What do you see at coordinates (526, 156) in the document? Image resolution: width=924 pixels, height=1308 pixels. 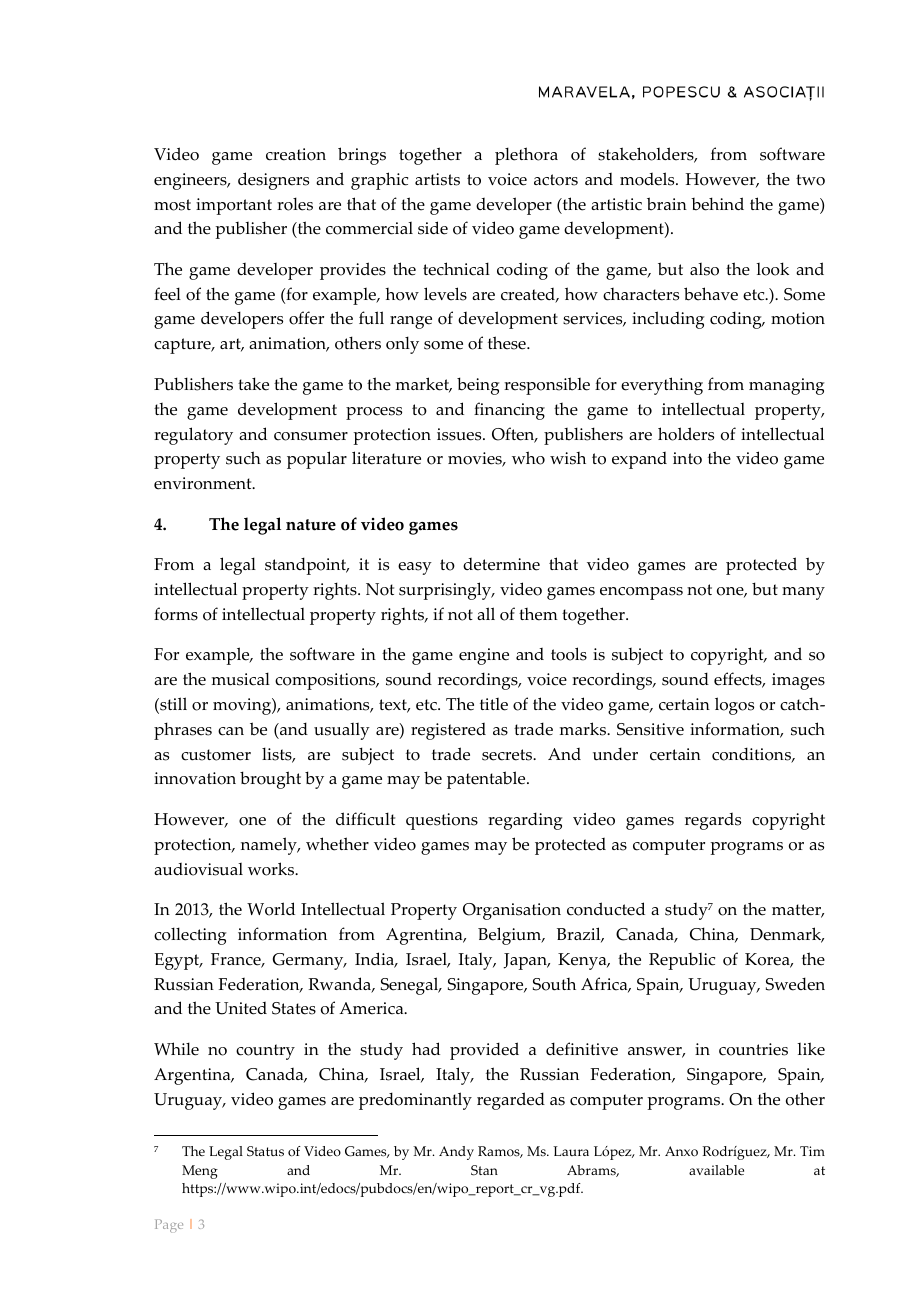 I see `plethora` at bounding box center [526, 156].
